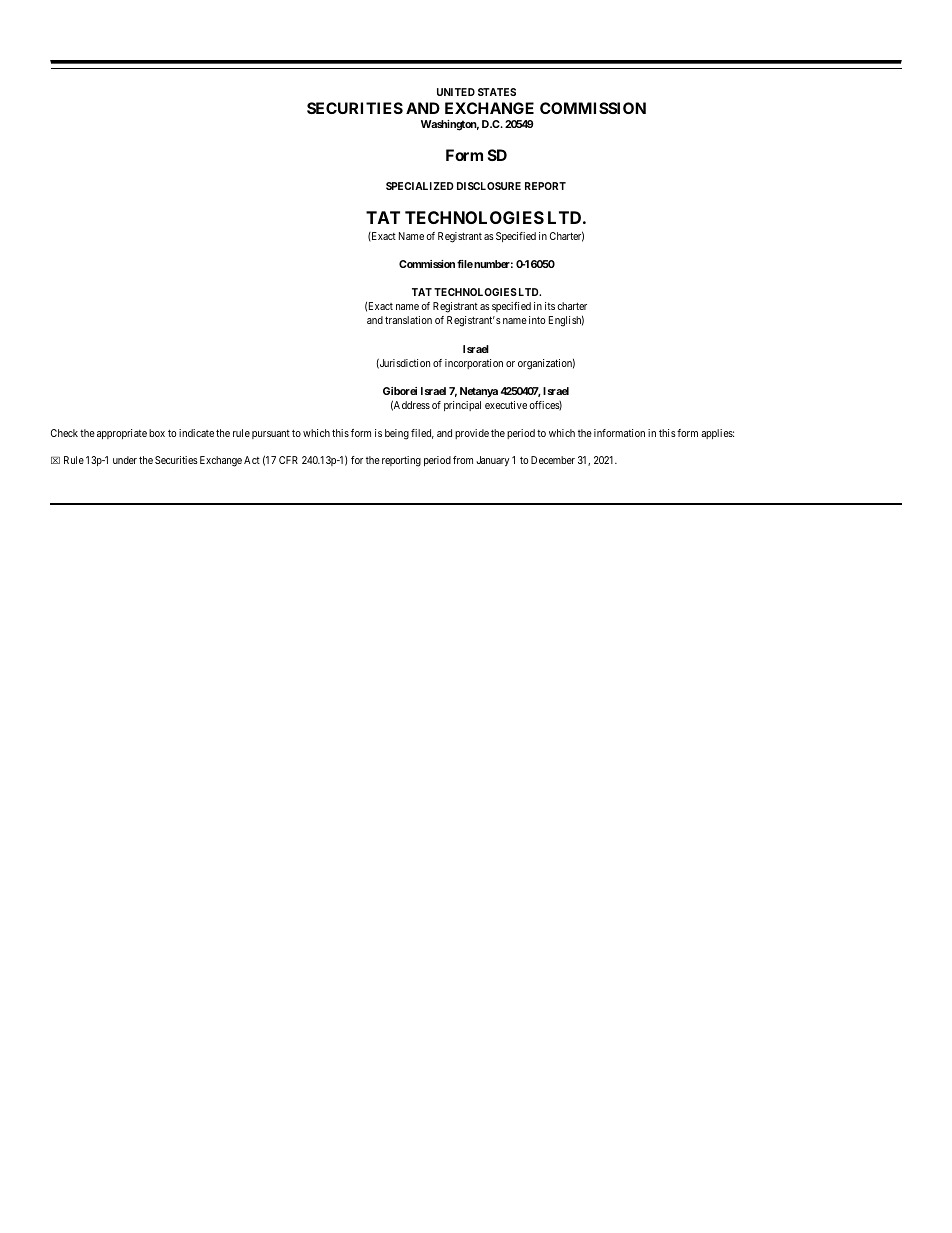 The height and width of the screenshot is (1233, 952). What do you see at coordinates (157, 433) in the screenshot?
I see `box` at bounding box center [157, 433].
